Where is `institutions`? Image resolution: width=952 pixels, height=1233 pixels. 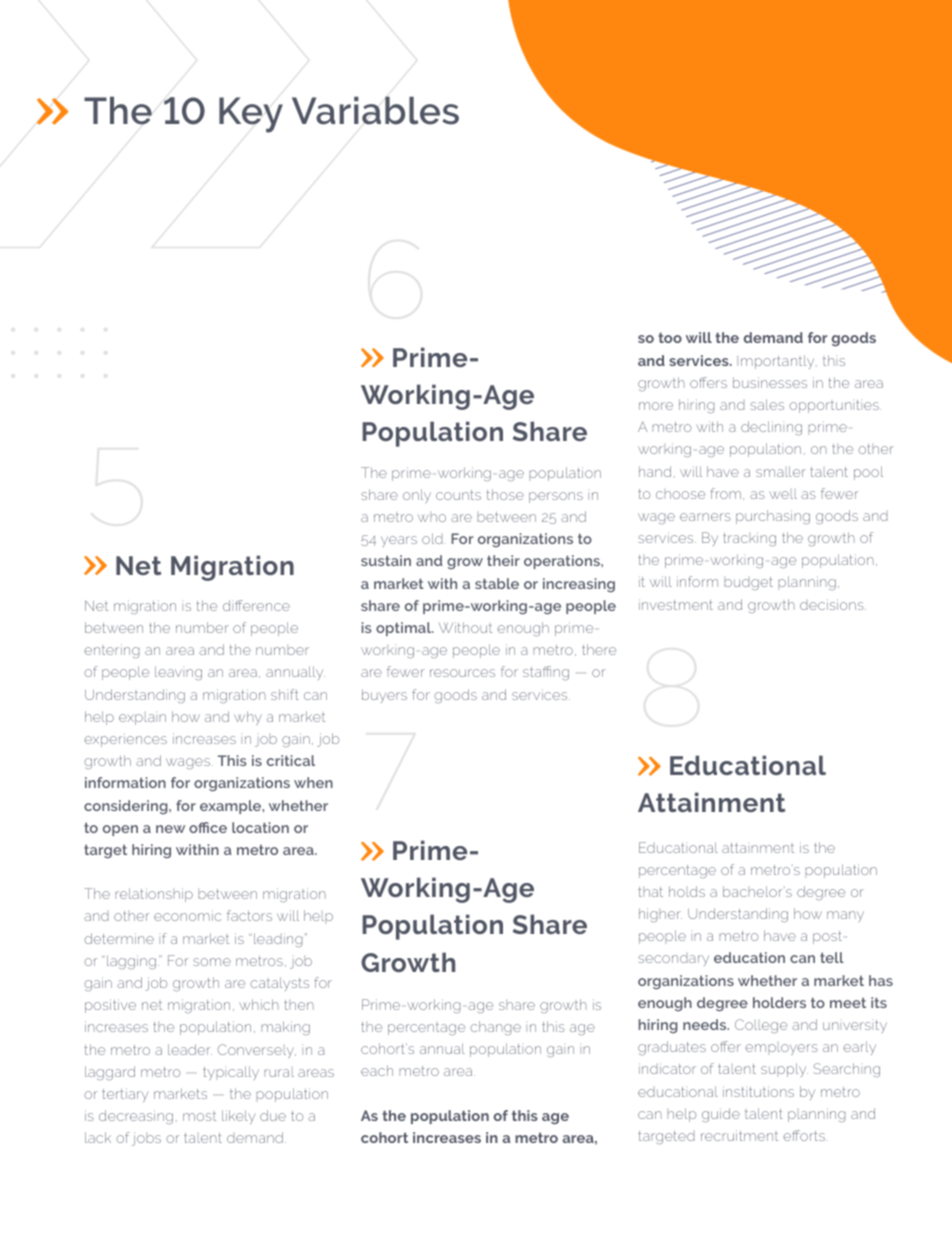 institutions is located at coordinates (758, 1091).
